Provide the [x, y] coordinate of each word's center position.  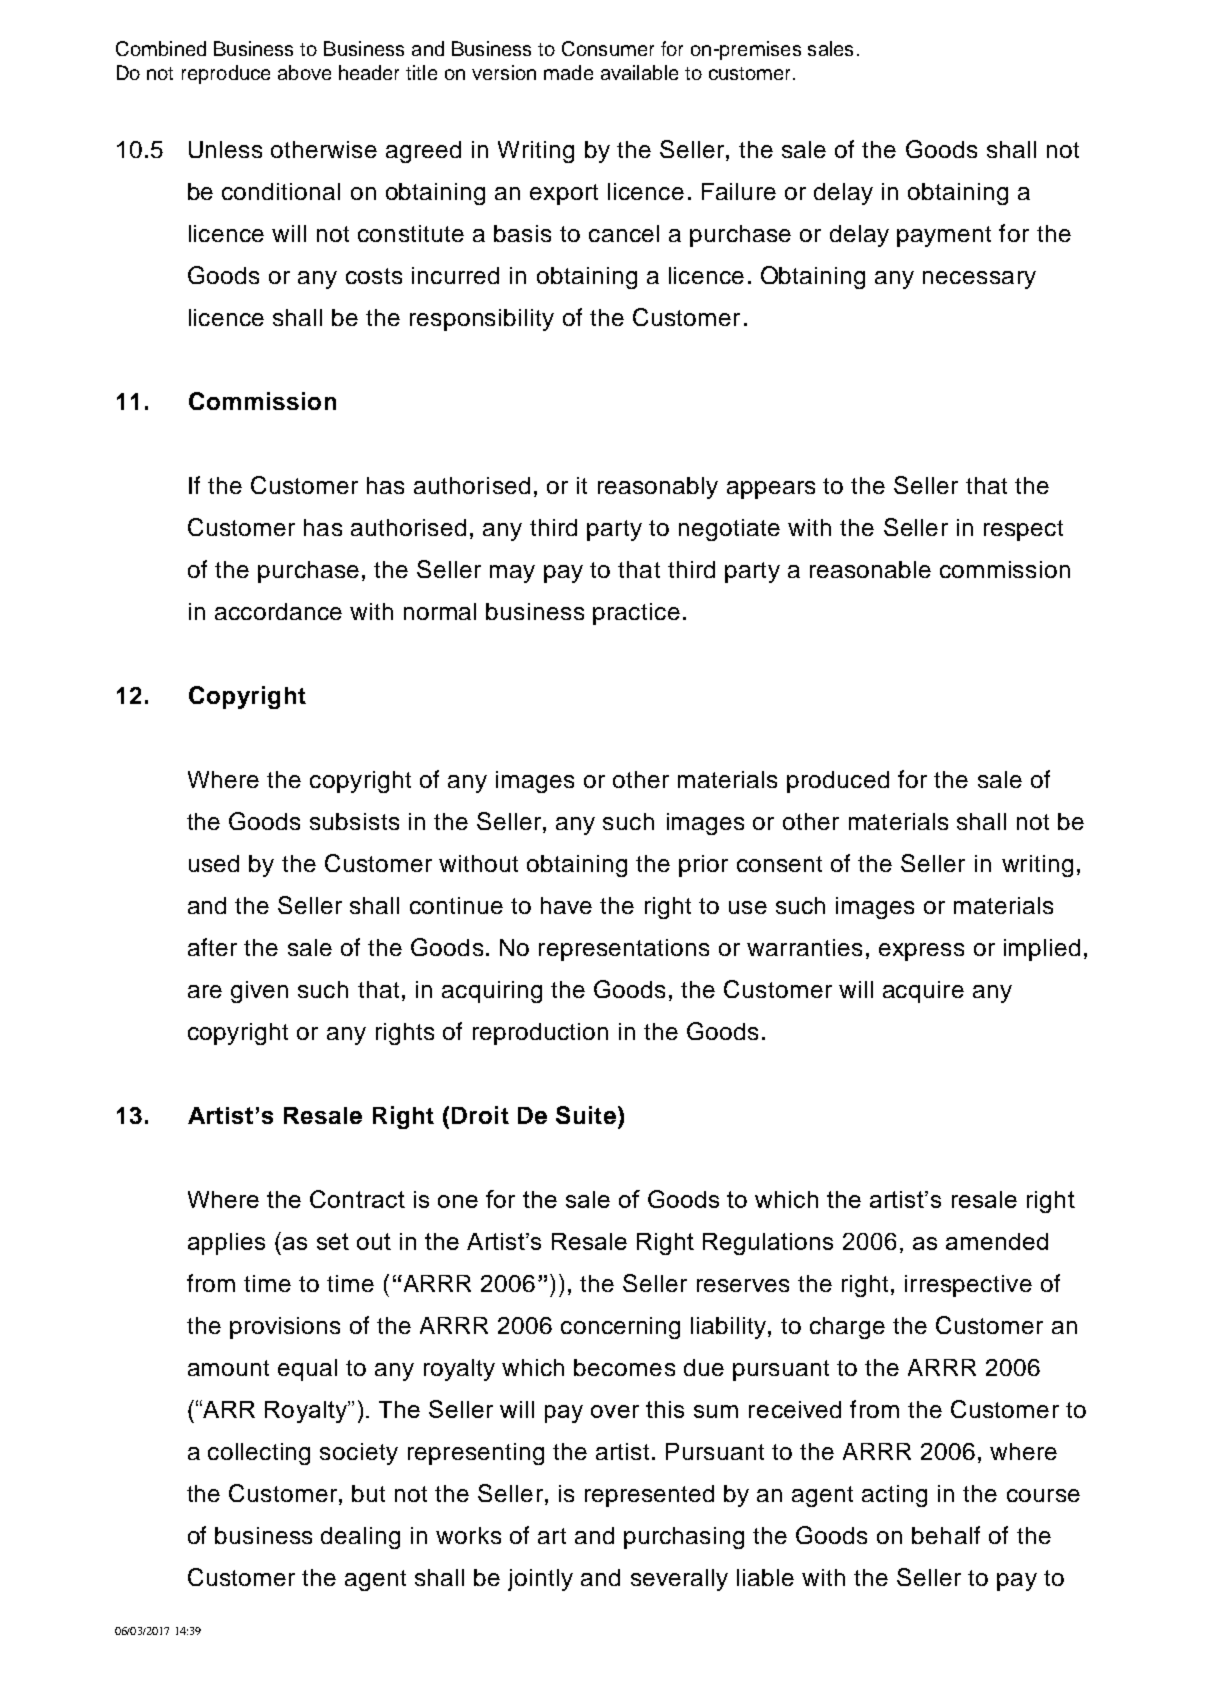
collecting [259, 1454]
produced [838, 782]
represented [649, 1496]
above [304, 72]
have [566, 905]
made [568, 72]
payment [944, 236]
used [214, 863]
